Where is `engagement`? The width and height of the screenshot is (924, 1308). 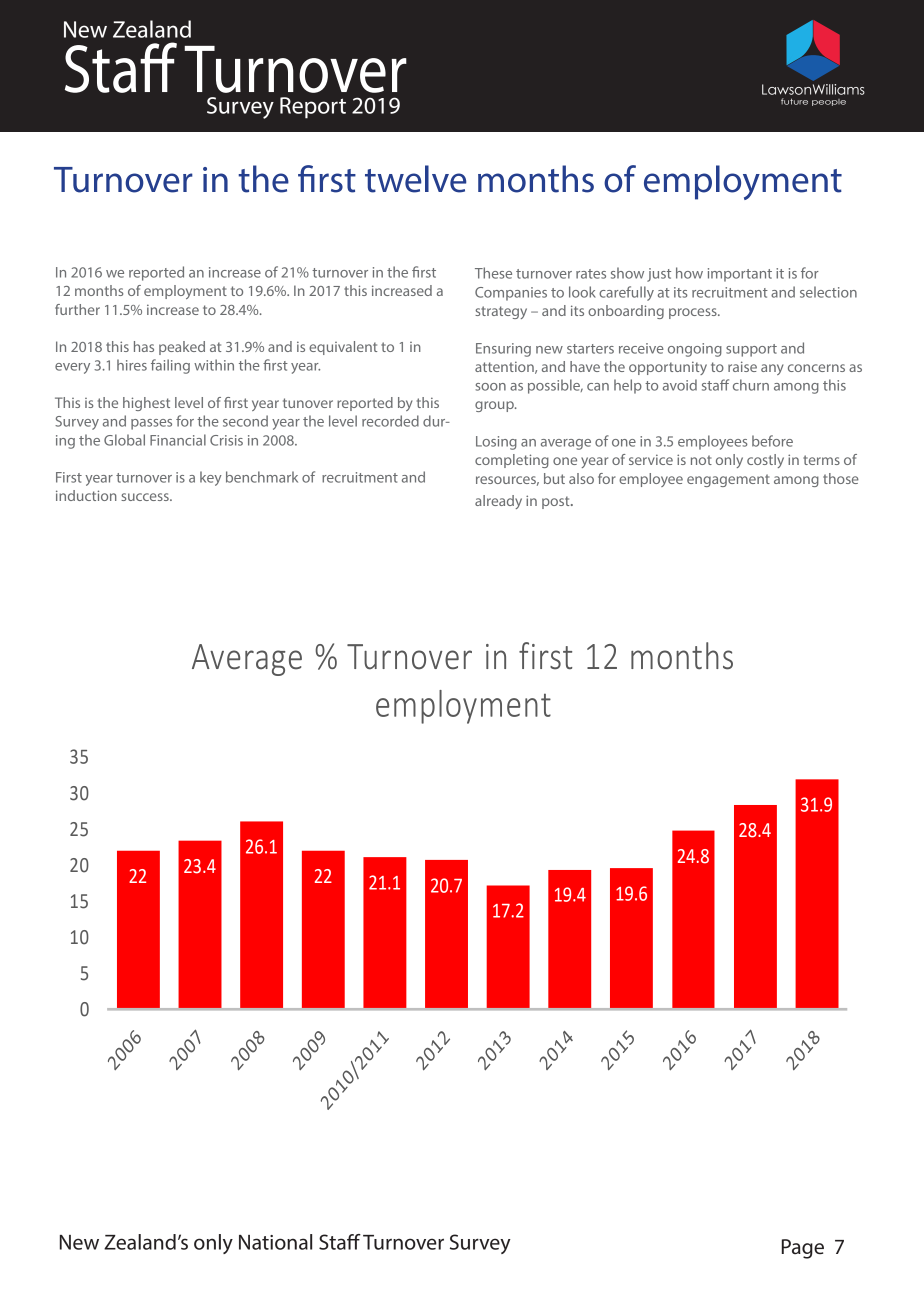 engagement is located at coordinates (728, 480).
